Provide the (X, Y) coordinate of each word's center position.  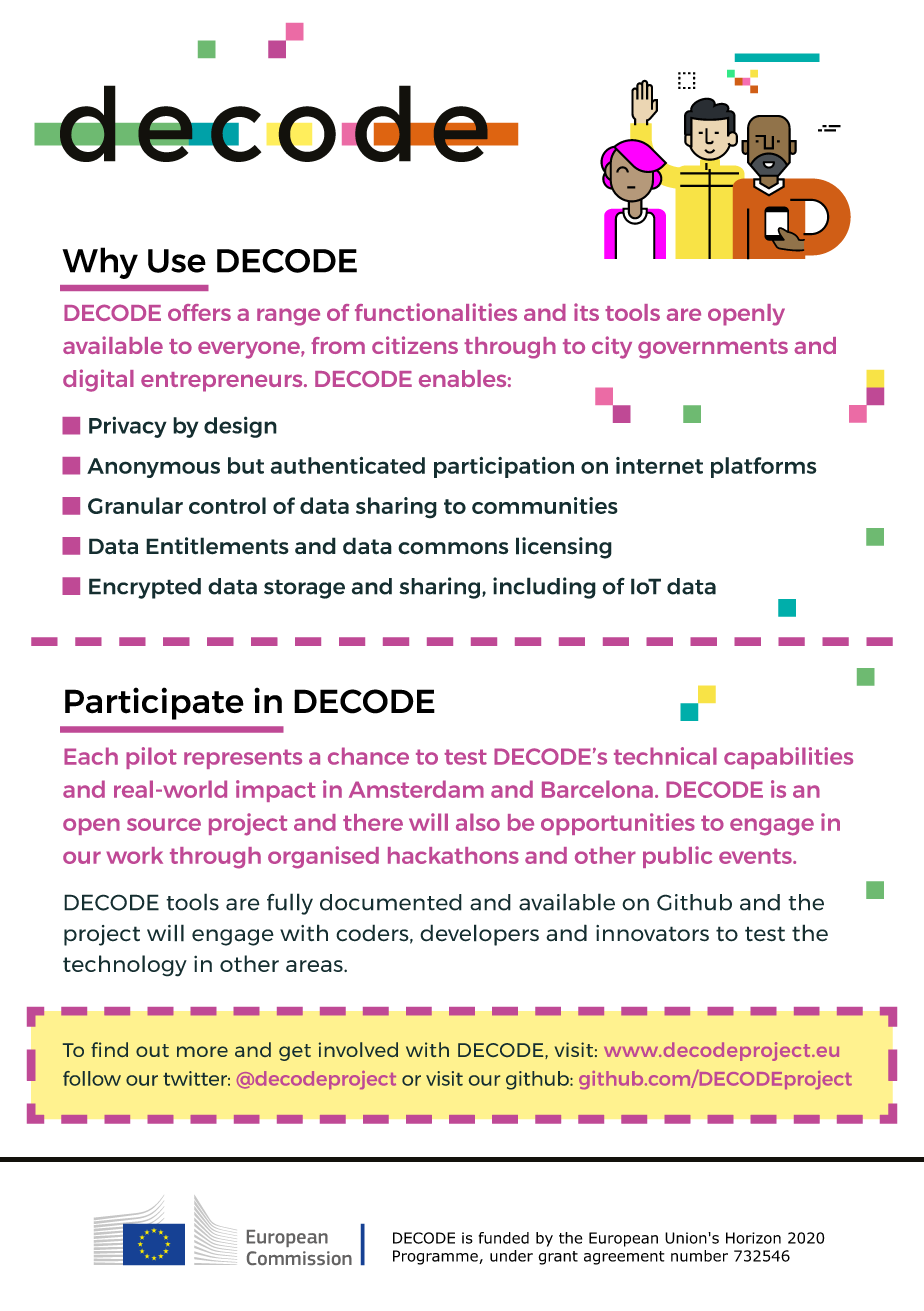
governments (713, 349)
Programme (436, 1257)
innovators (652, 933)
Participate (154, 703)
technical (665, 756)
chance (368, 756)
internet (659, 465)
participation (504, 467)
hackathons (453, 855)
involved (358, 1049)
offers (199, 312)
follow (92, 1078)
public (677, 857)
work (134, 855)
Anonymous (153, 468)
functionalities (436, 312)
